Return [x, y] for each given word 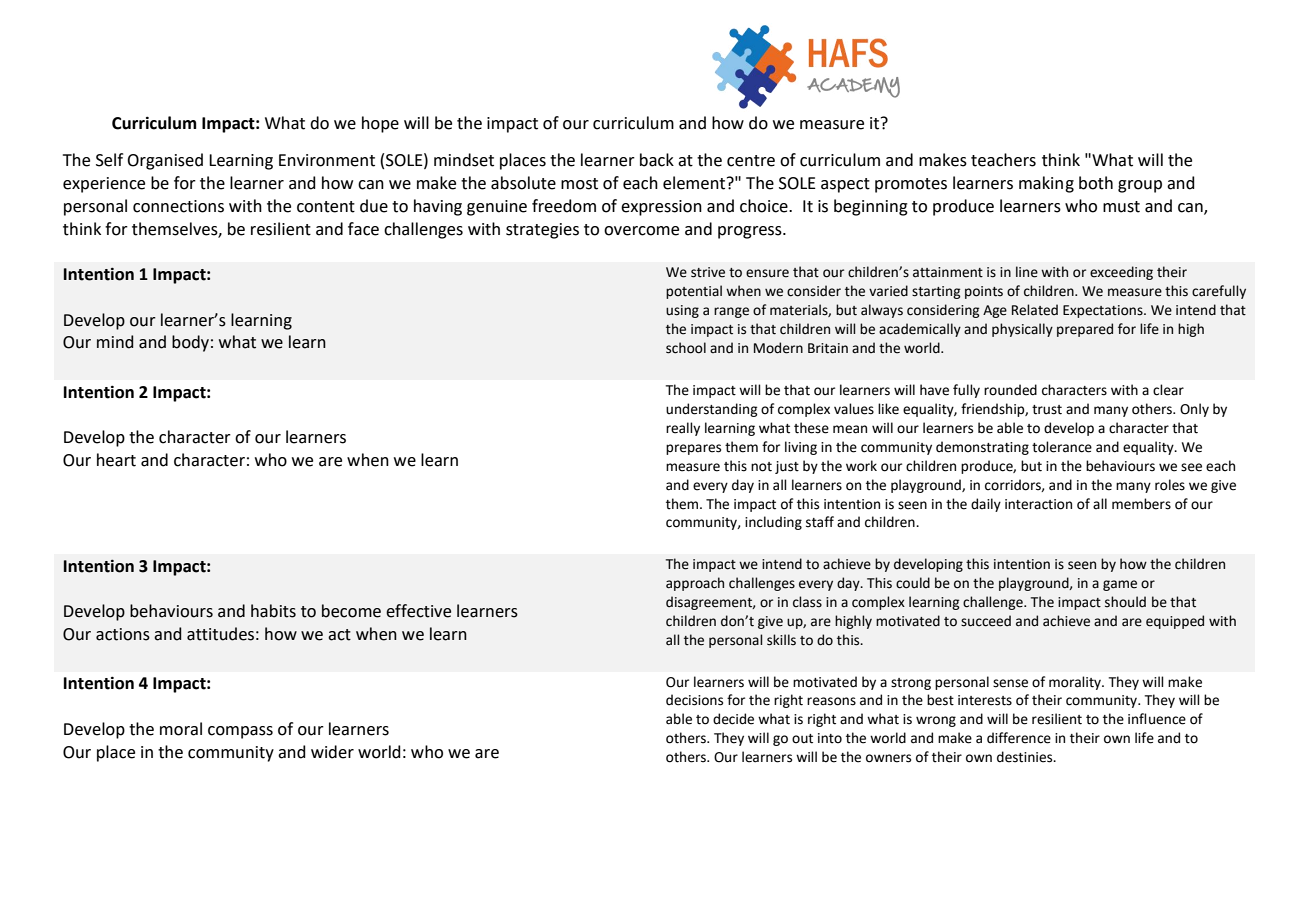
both [1096, 183]
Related [1035, 310]
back [657, 160]
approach [695, 584]
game [1120, 585]
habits [273, 611]
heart [116, 460]
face [363, 229]
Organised [165, 161]
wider [332, 752]
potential [694, 292]
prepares [693, 449]
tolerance [1062, 447]
